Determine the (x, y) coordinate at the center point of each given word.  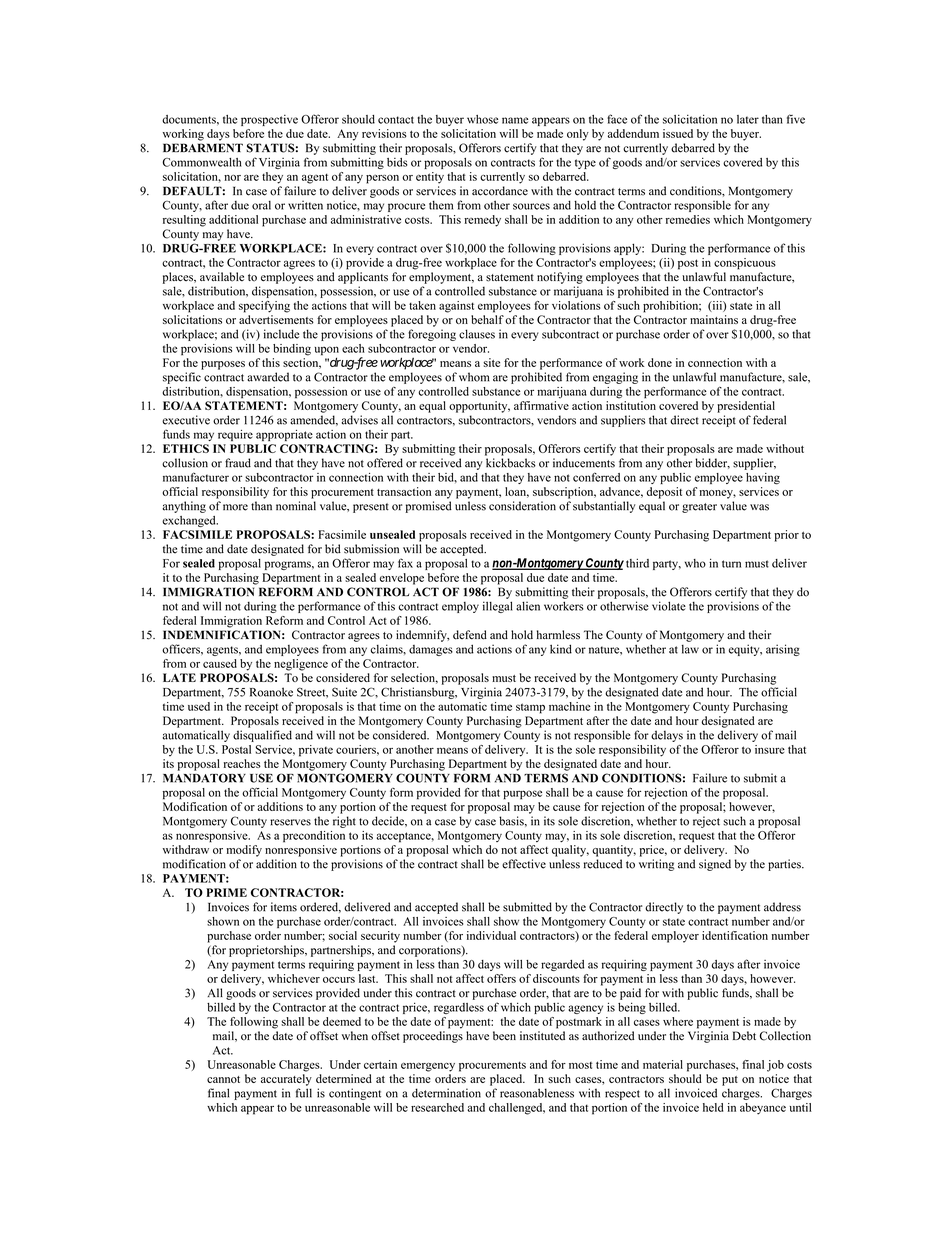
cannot (223, 1079)
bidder (712, 463)
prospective (269, 120)
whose (482, 119)
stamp (530, 708)
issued (678, 133)
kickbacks (511, 463)
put (730, 1081)
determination (446, 1093)
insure (770, 749)
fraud (238, 463)
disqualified (262, 736)
